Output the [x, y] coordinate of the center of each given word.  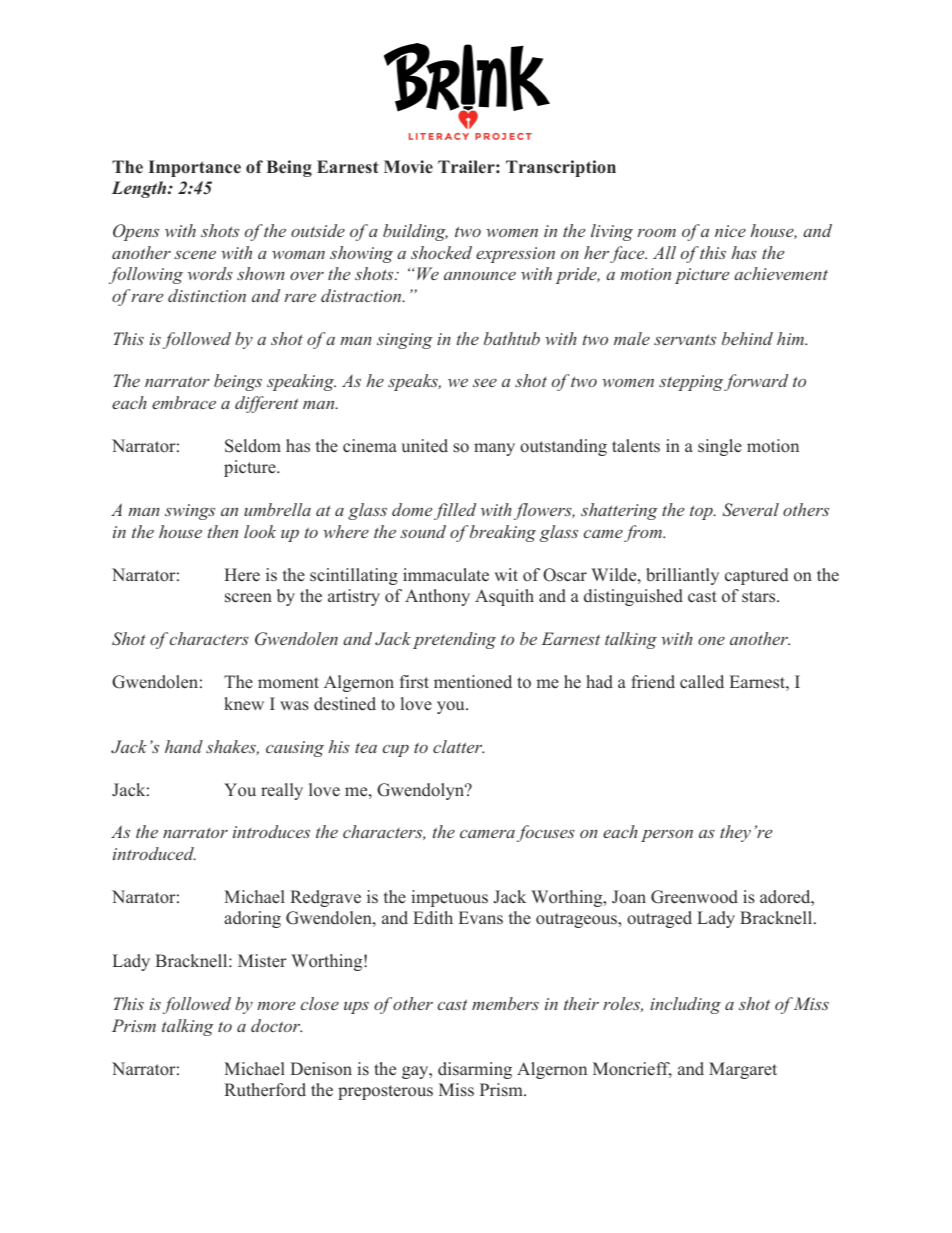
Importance [195, 168]
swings [190, 512]
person [667, 836]
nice [730, 231]
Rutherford [265, 1090]
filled [455, 511]
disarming [475, 1070]
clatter [458, 746]
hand [184, 746]
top [702, 512]
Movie [408, 167]
